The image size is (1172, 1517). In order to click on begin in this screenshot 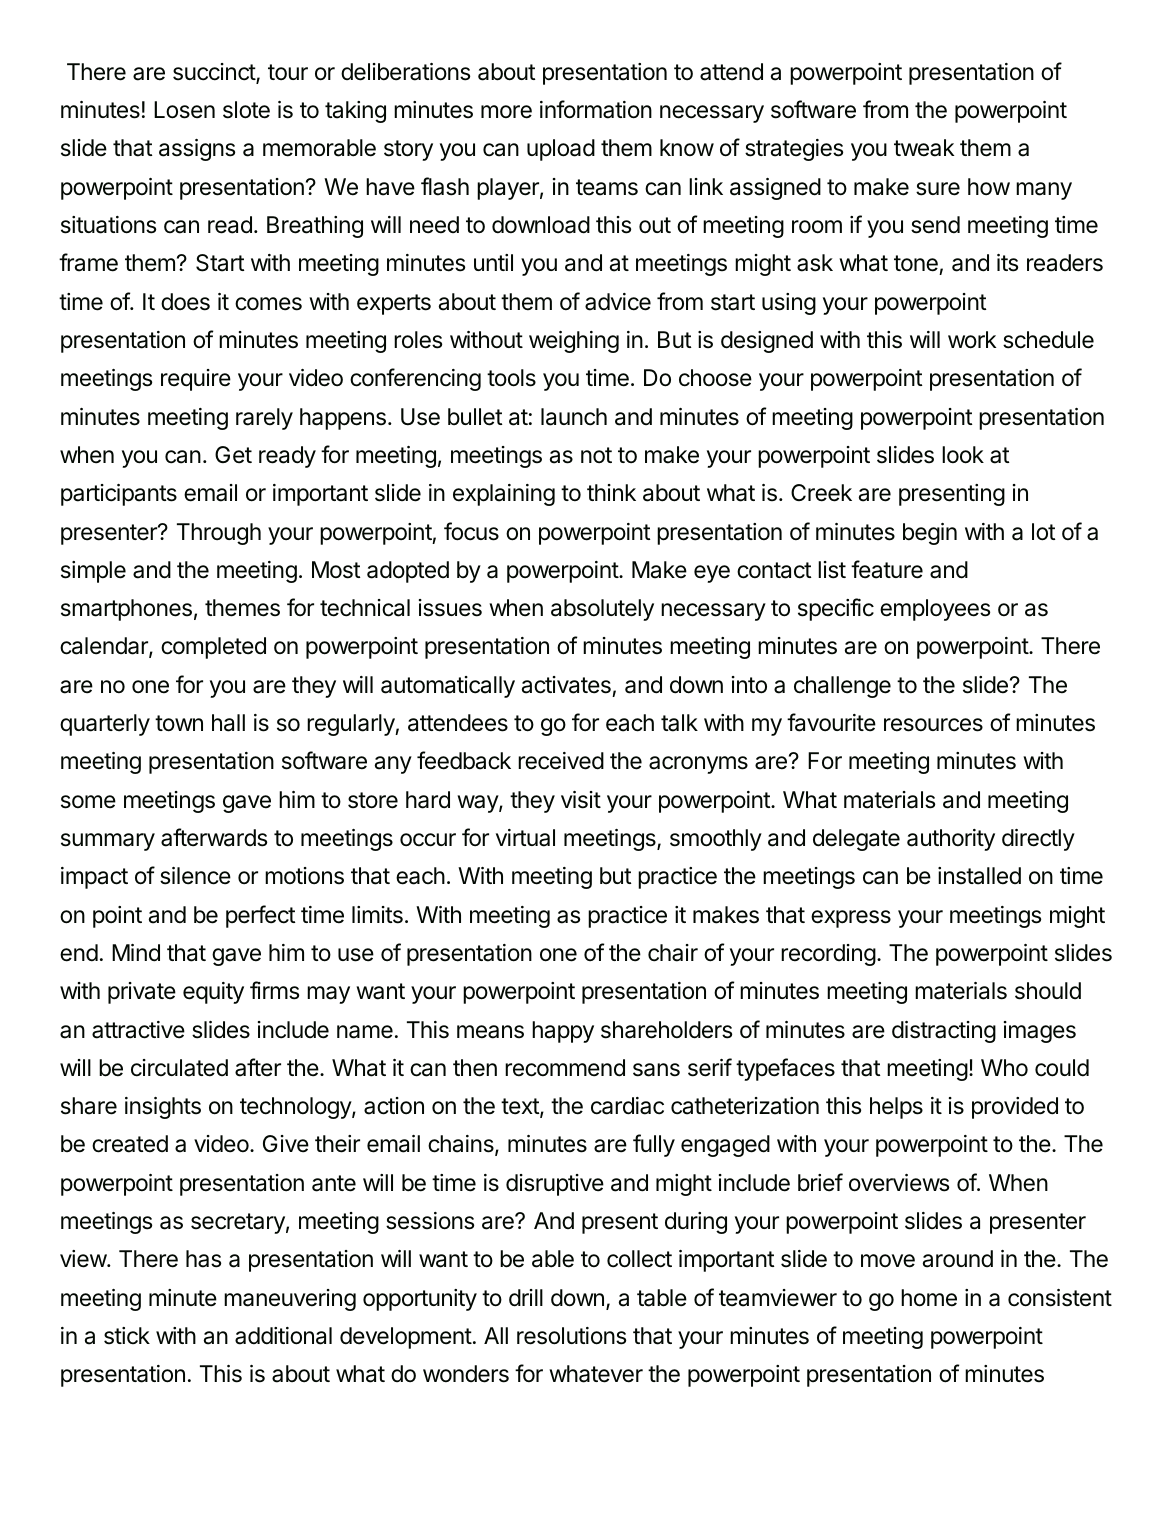, I will do `click(930, 534)`.
